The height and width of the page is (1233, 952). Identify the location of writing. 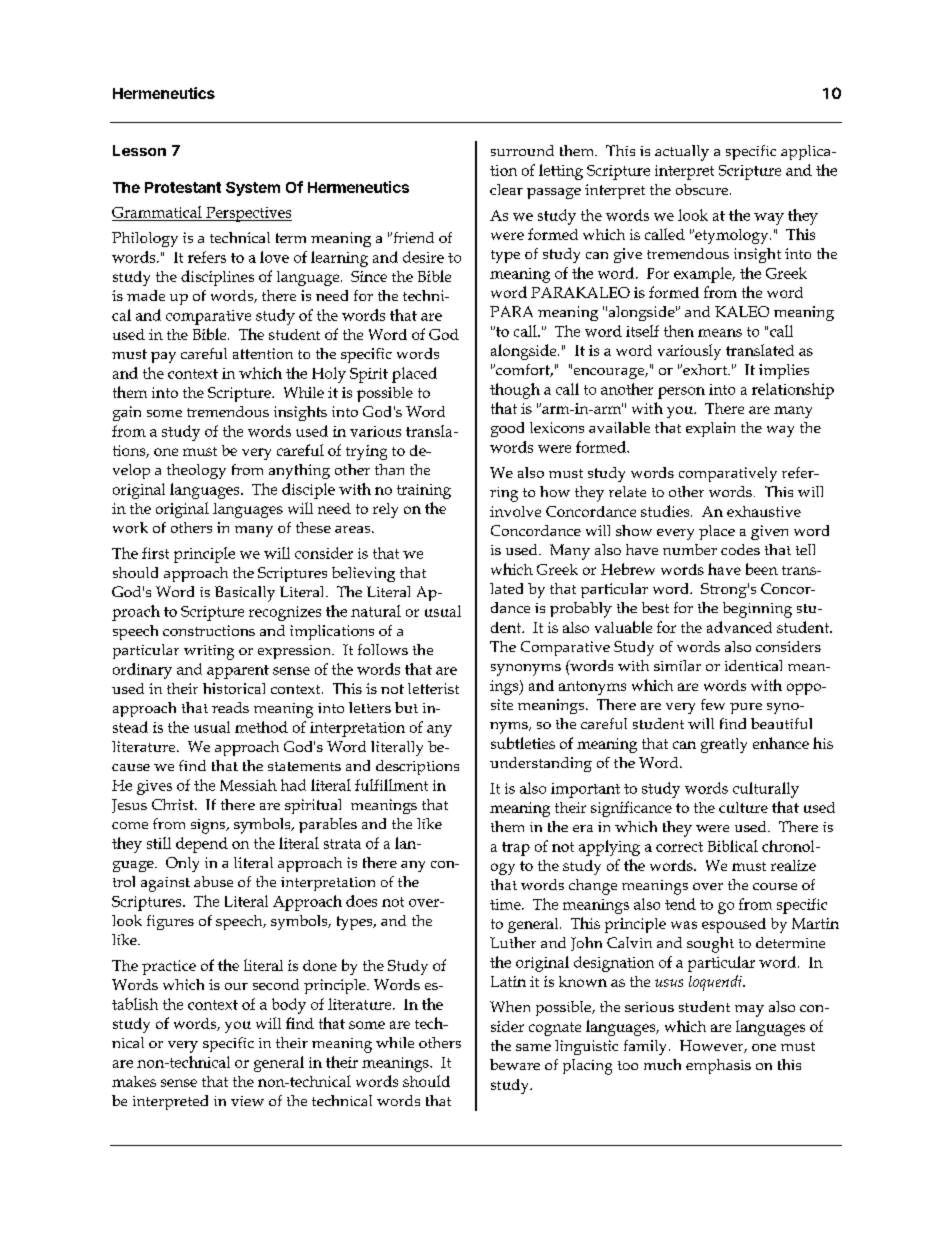
(209, 652).
